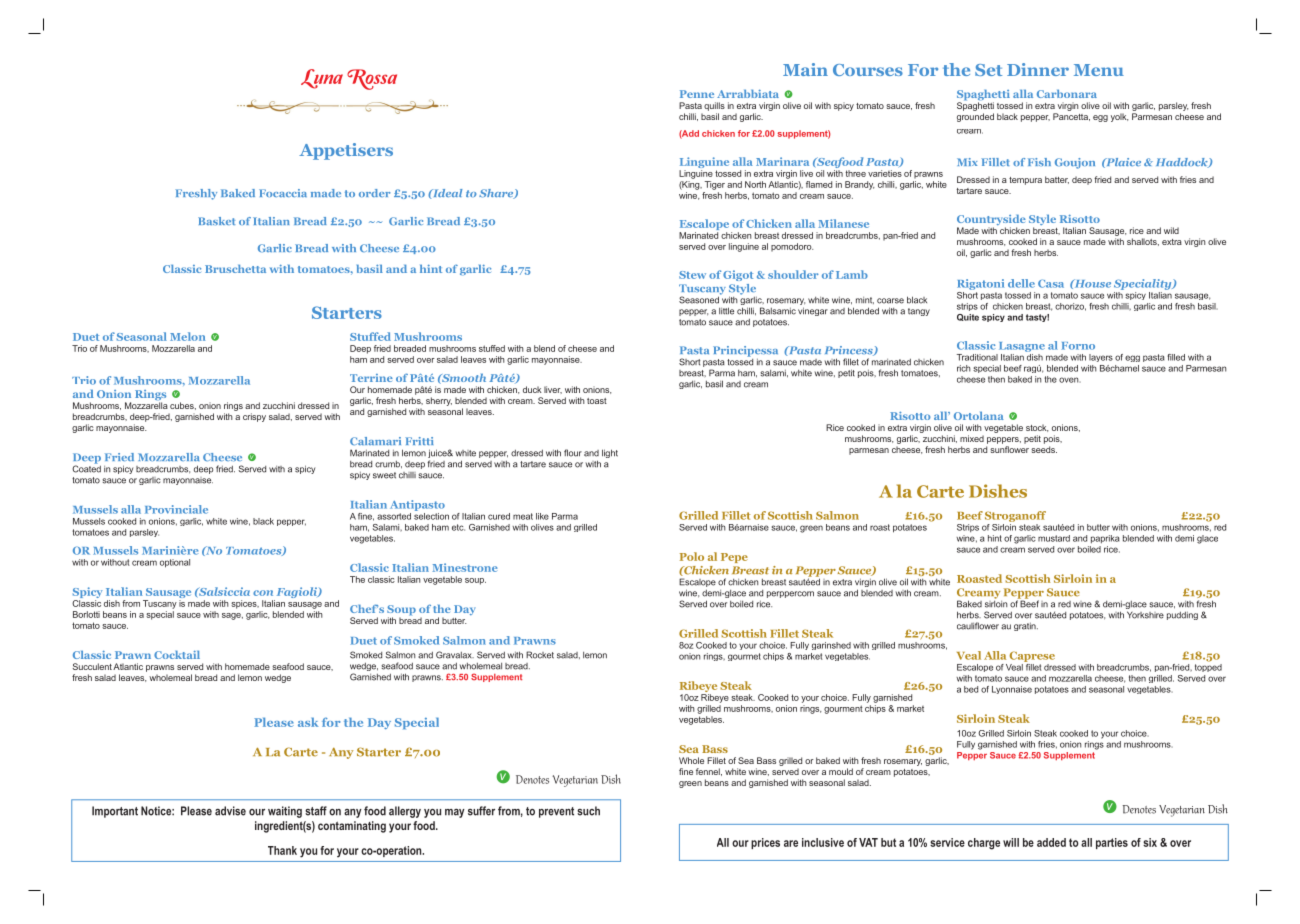 This image has height=924, width=1300. I want to click on advise, so click(230, 811).
